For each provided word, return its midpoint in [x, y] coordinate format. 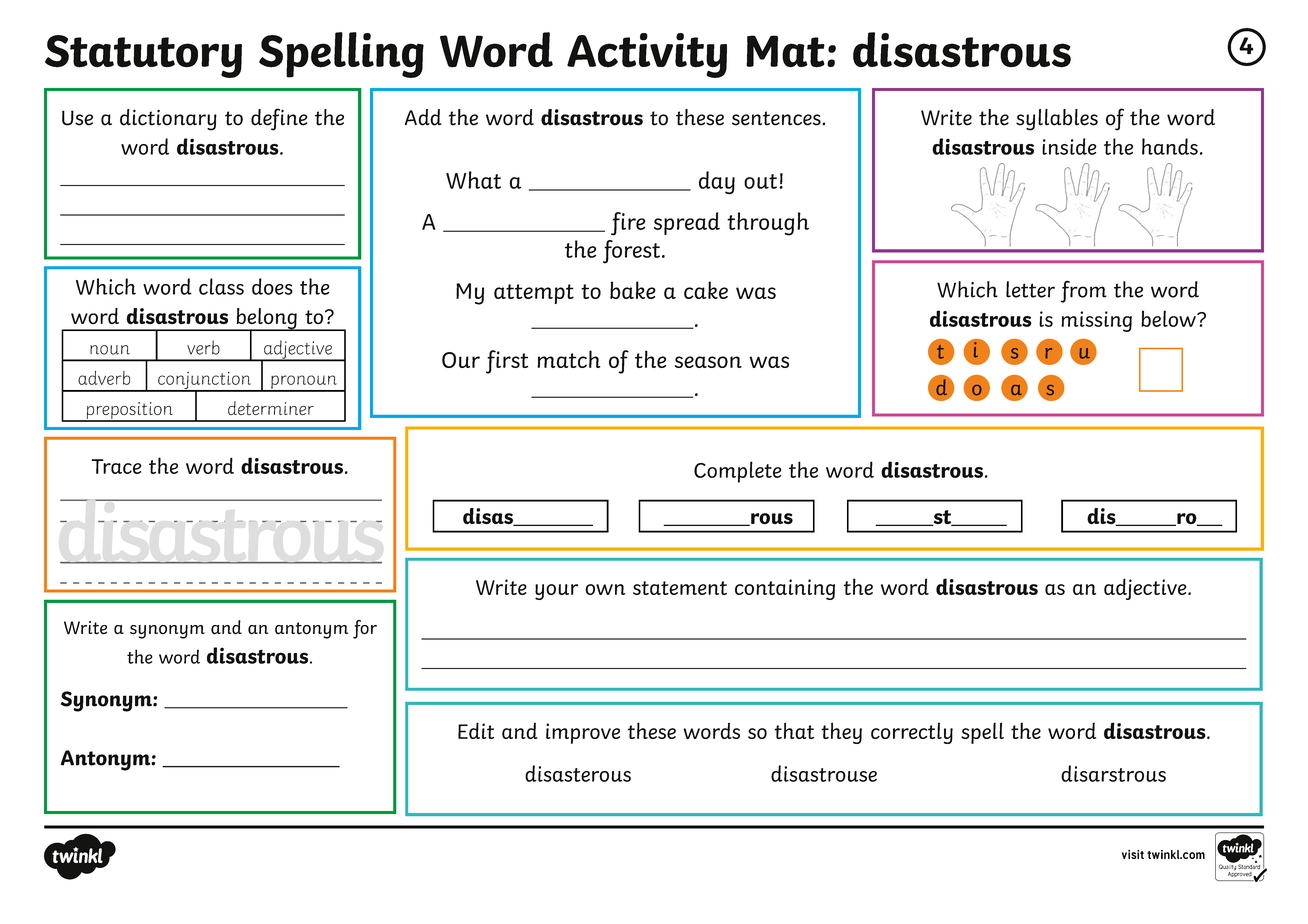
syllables [1057, 120]
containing [785, 589]
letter [1030, 289]
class [221, 286]
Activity [647, 55]
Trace [116, 466]
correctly [912, 733]
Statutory [143, 56]
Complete [738, 472]
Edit [476, 730]
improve [583, 733]
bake [633, 290]
